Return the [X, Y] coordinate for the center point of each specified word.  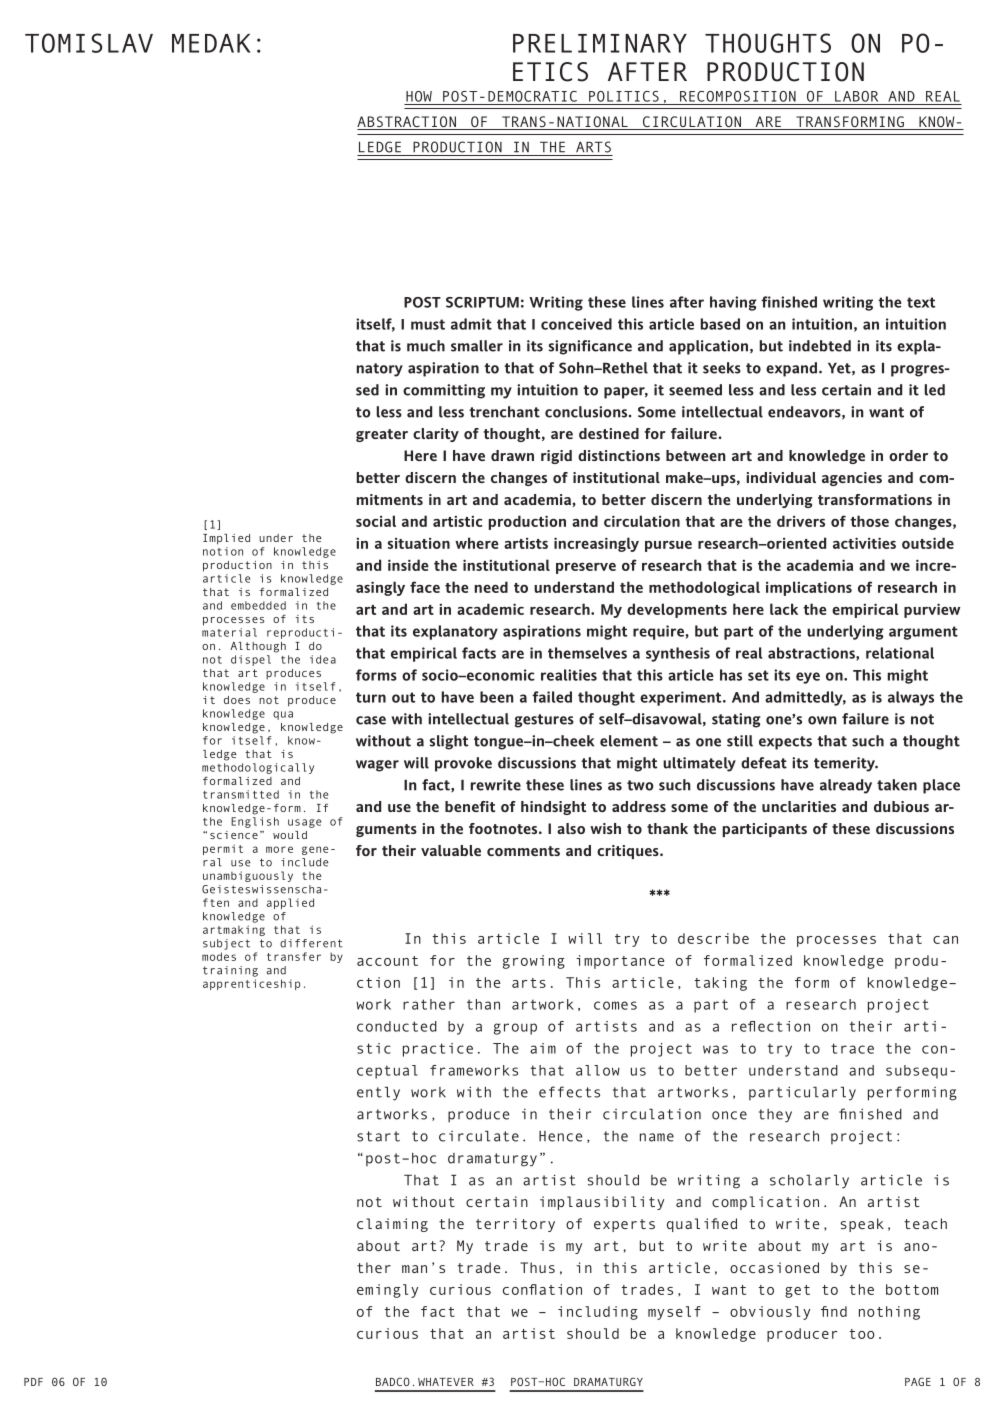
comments [523, 851]
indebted [820, 346]
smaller [477, 346]
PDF [33, 1382]
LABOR [856, 96]
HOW [419, 96]
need [491, 587]
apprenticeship [251, 984]
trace [852, 1048]
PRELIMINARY [600, 43]
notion [223, 551]
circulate [479, 1136]
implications [809, 588]
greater [382, 435]
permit [223, 849]
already [846, 786]
